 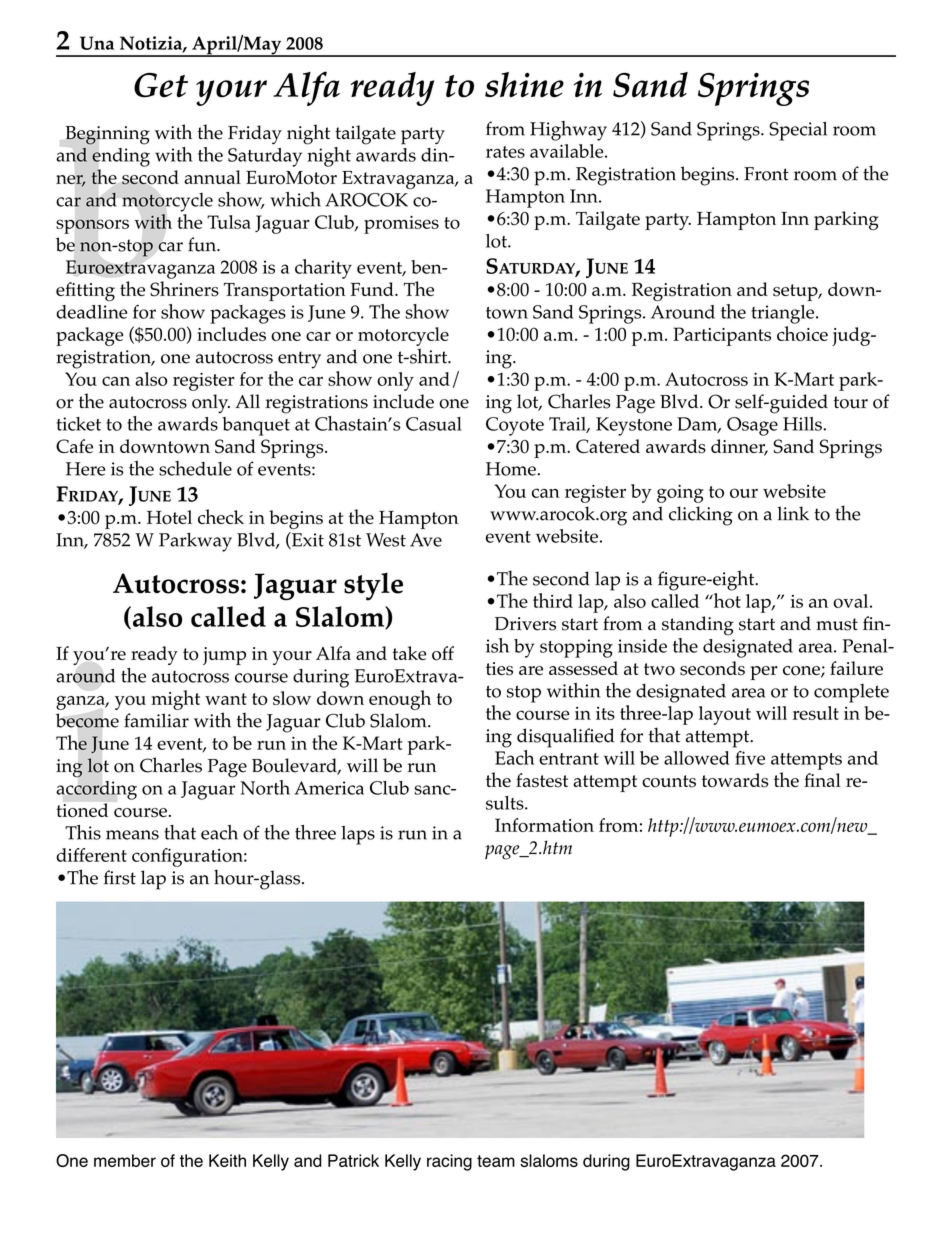 What do you see at coordinates (798, 131) in the document?
I see `Special` at bounding box center [798, 131].
